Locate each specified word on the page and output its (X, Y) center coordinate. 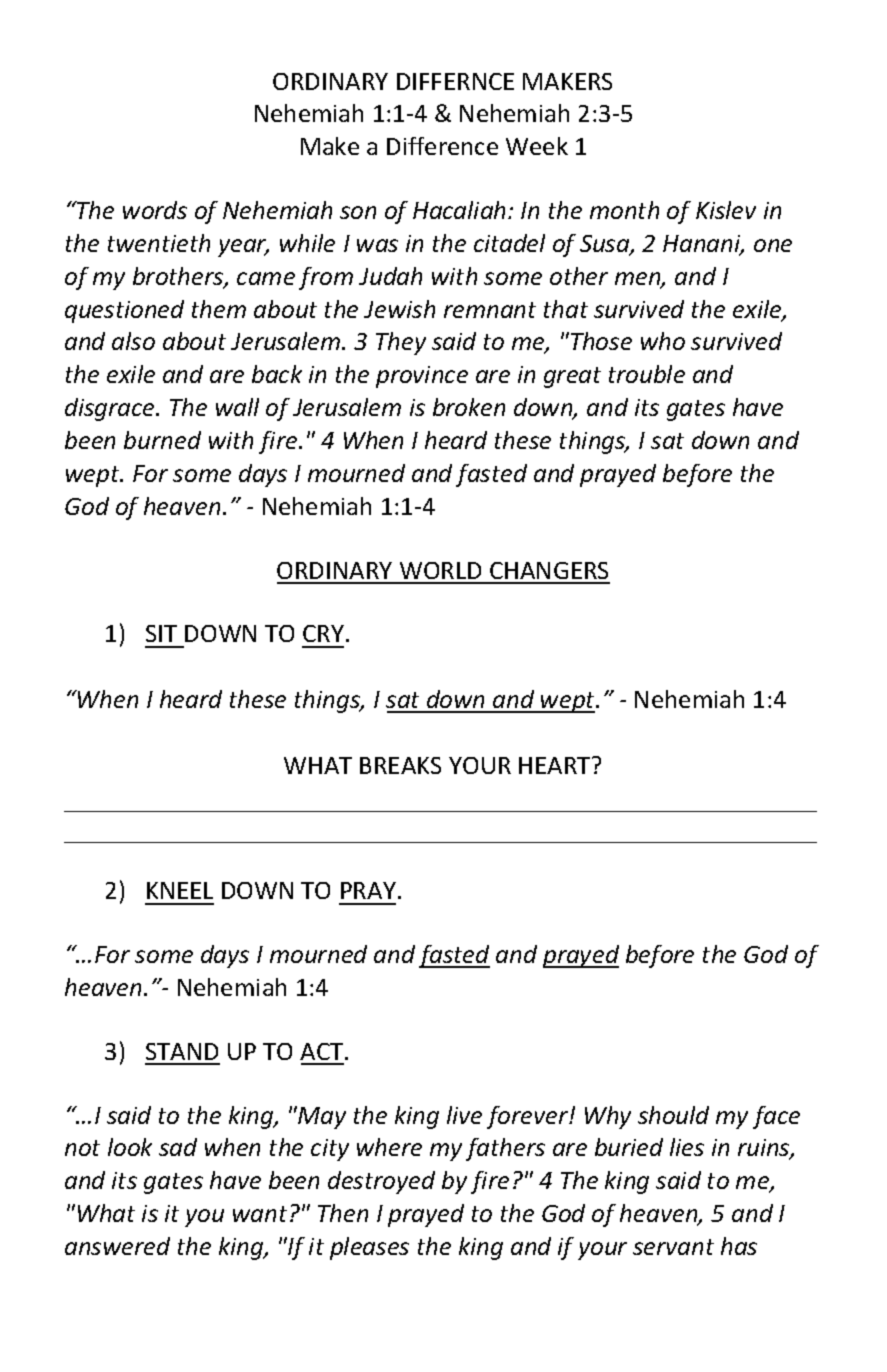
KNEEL (180, 890)
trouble (647, 374)
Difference (442, 146)
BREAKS (400, 765)
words (155, 210)
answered (117, 1246)
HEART (556, 765)
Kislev (726, 210)
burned (162, 440)
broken (469, 407)
